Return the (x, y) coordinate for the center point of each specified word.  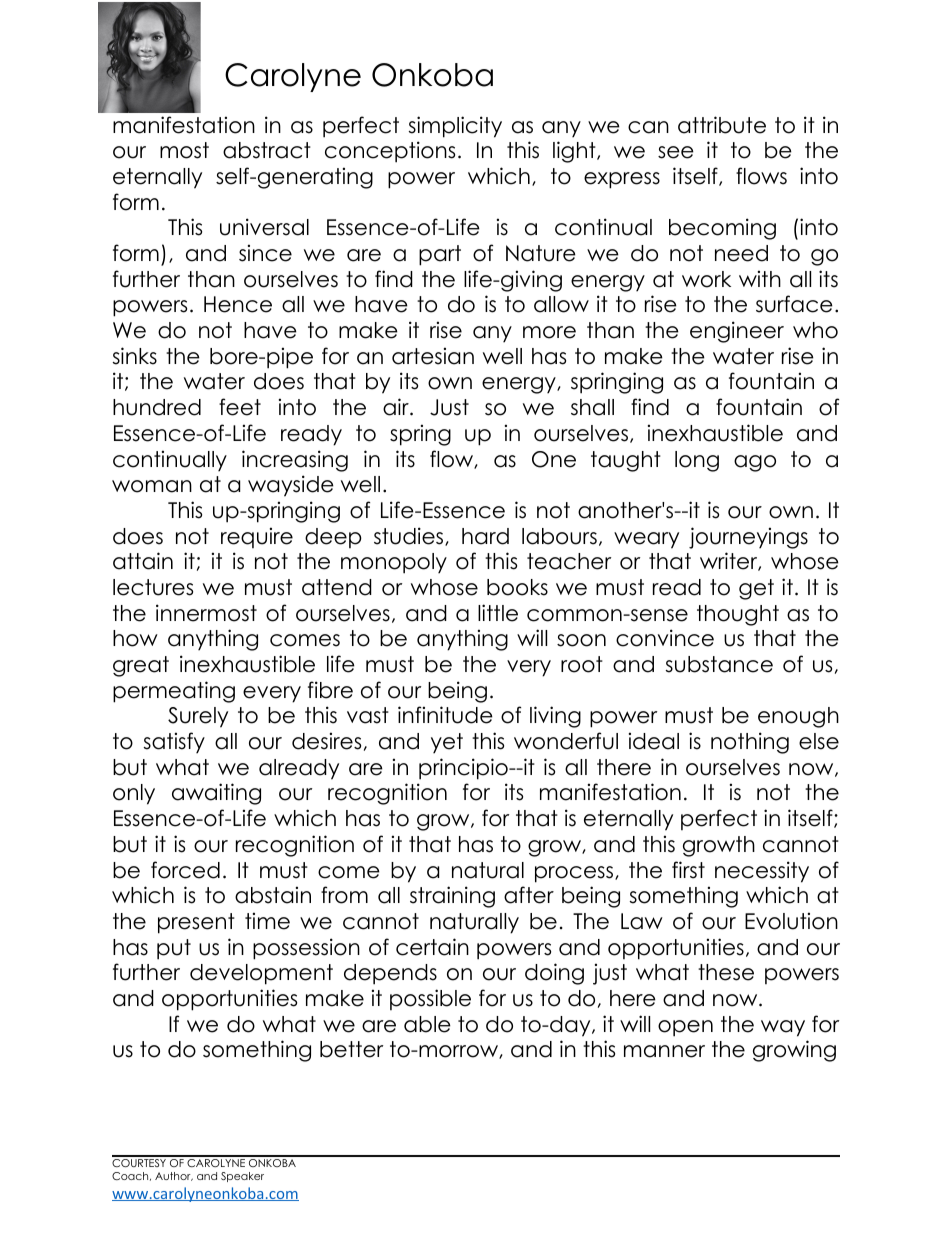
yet (447, 743)
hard (485, 536)
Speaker (242, 1177)
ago (755, 463)
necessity (762, 872)
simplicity (455, 127)
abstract (267, 150)
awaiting (216, 794)
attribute (722, 125)
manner (664, 1051)
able (427, 1024)
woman (152, 486)
